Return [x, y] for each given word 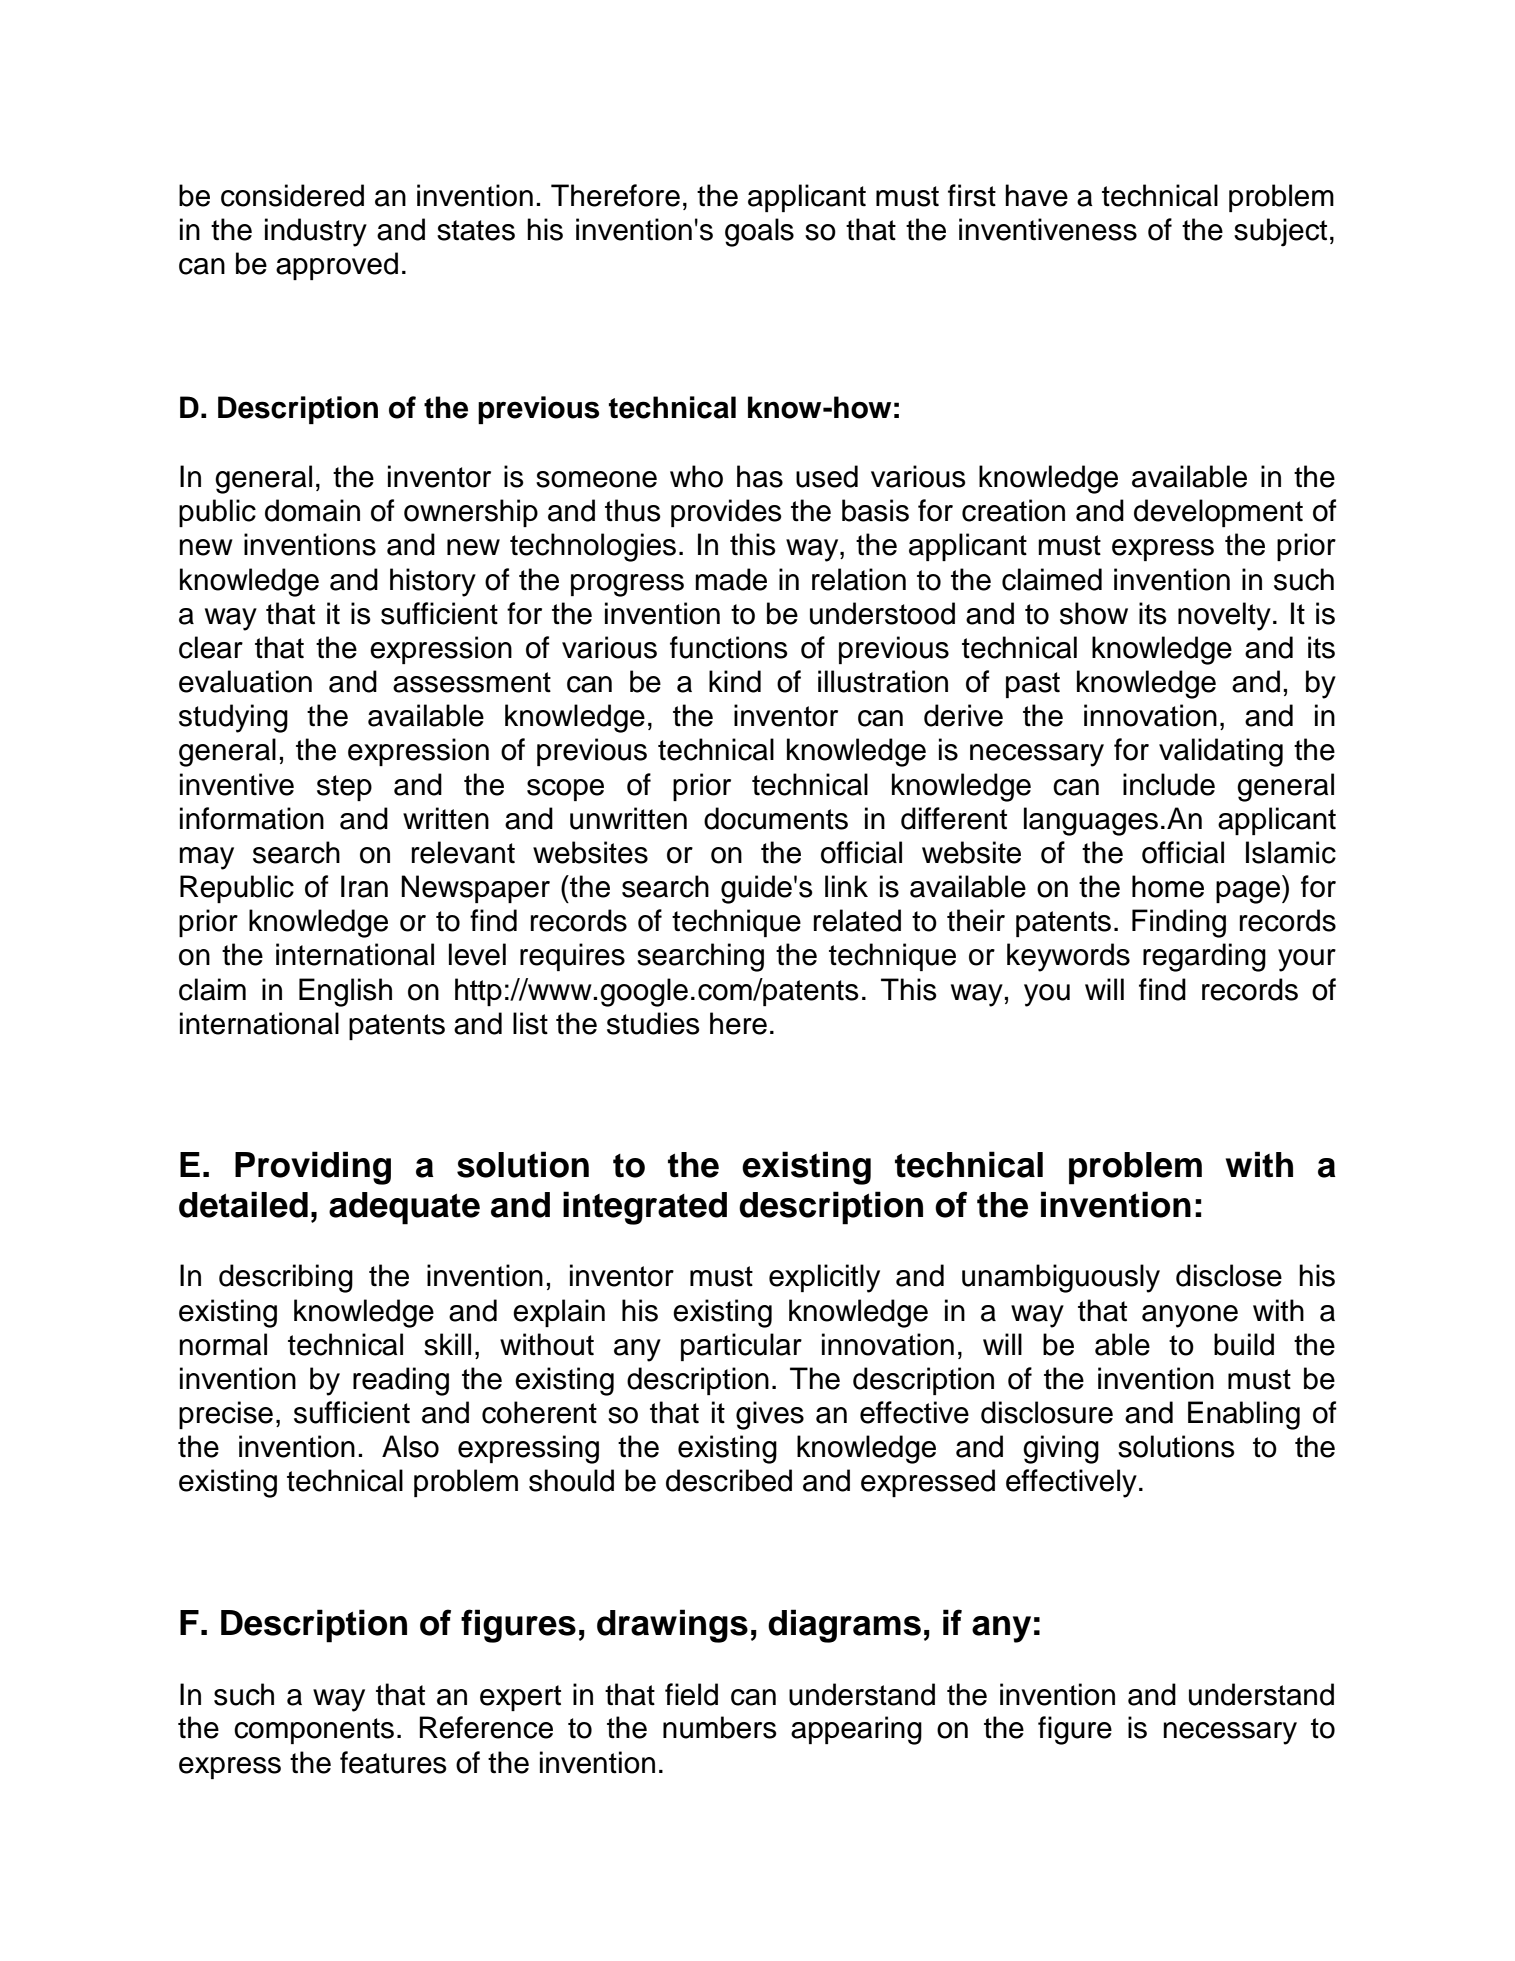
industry [316, 232]
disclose [1229, 1275]
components [314, 1731]
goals [759, 232]
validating [1221, 752]
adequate [404, 1208]
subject [1280, 232]
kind [735, 681]
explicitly [824, 1278]
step [344, 788]
